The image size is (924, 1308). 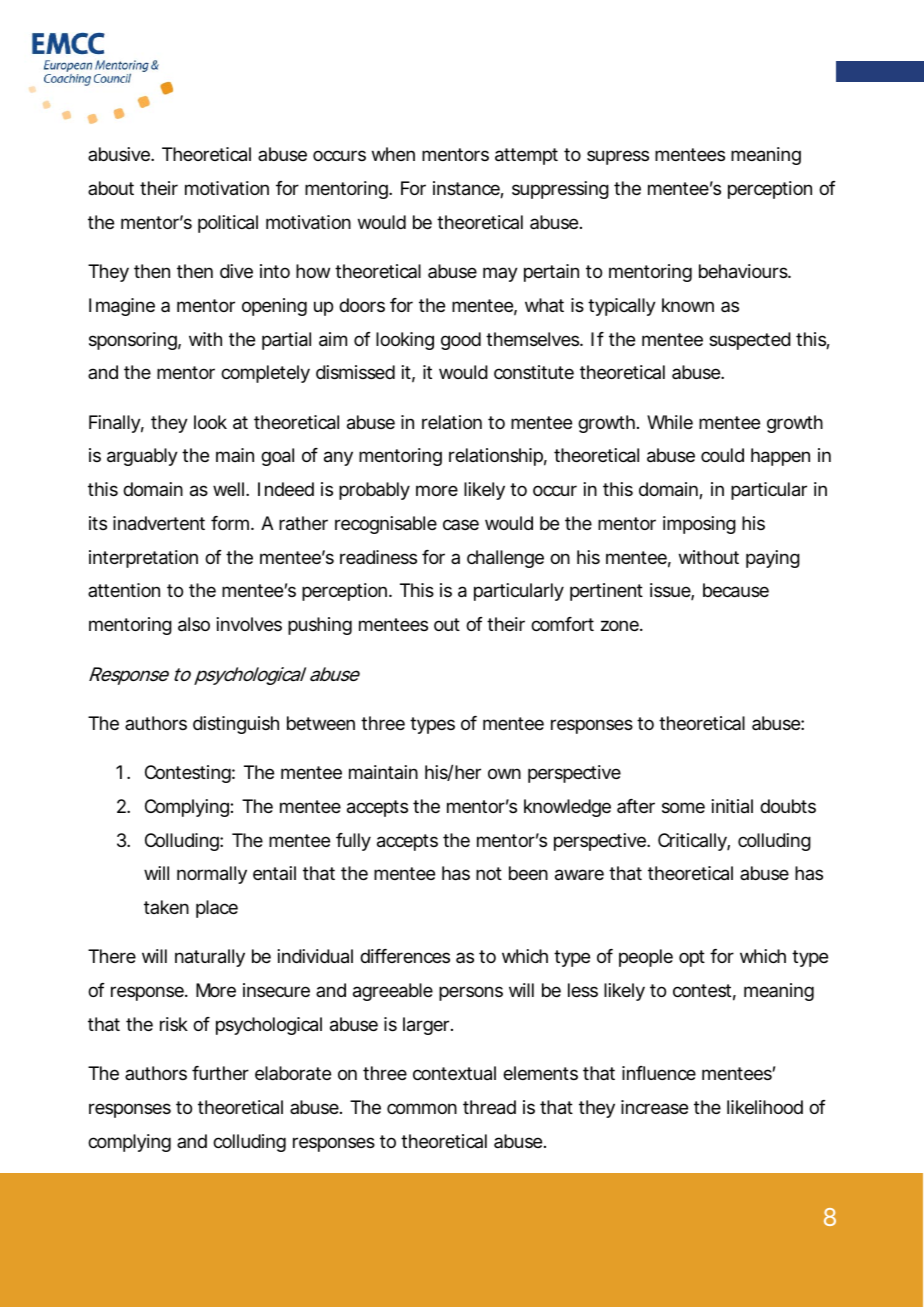 What do you see at coordinates (454, 1073) in the page?
I see `contextual` at bounding box center [454, 1073].
